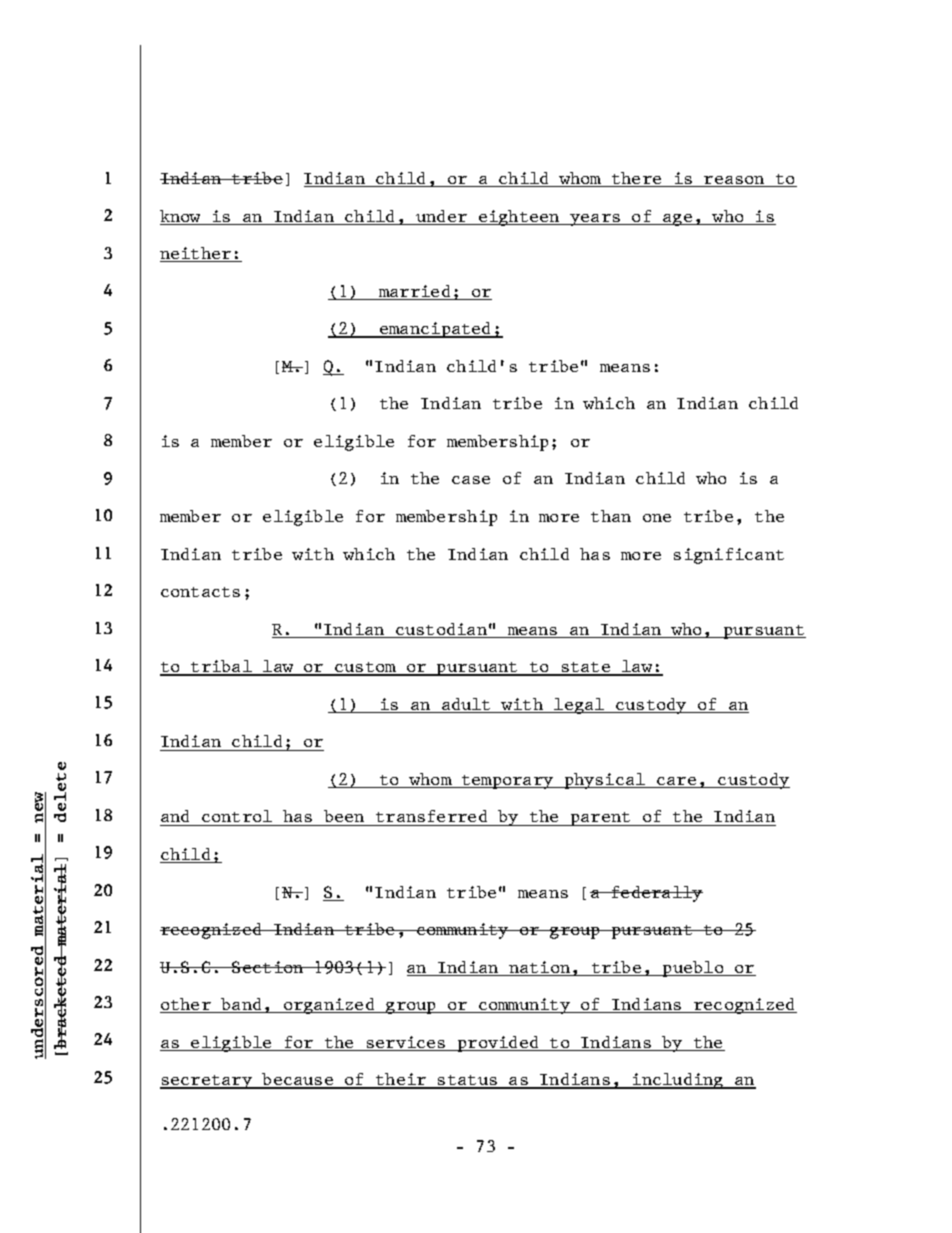 This image has height=1233, width=952. Describe the element at coordinates (678, 220) in the image. I see `age` at that location.
